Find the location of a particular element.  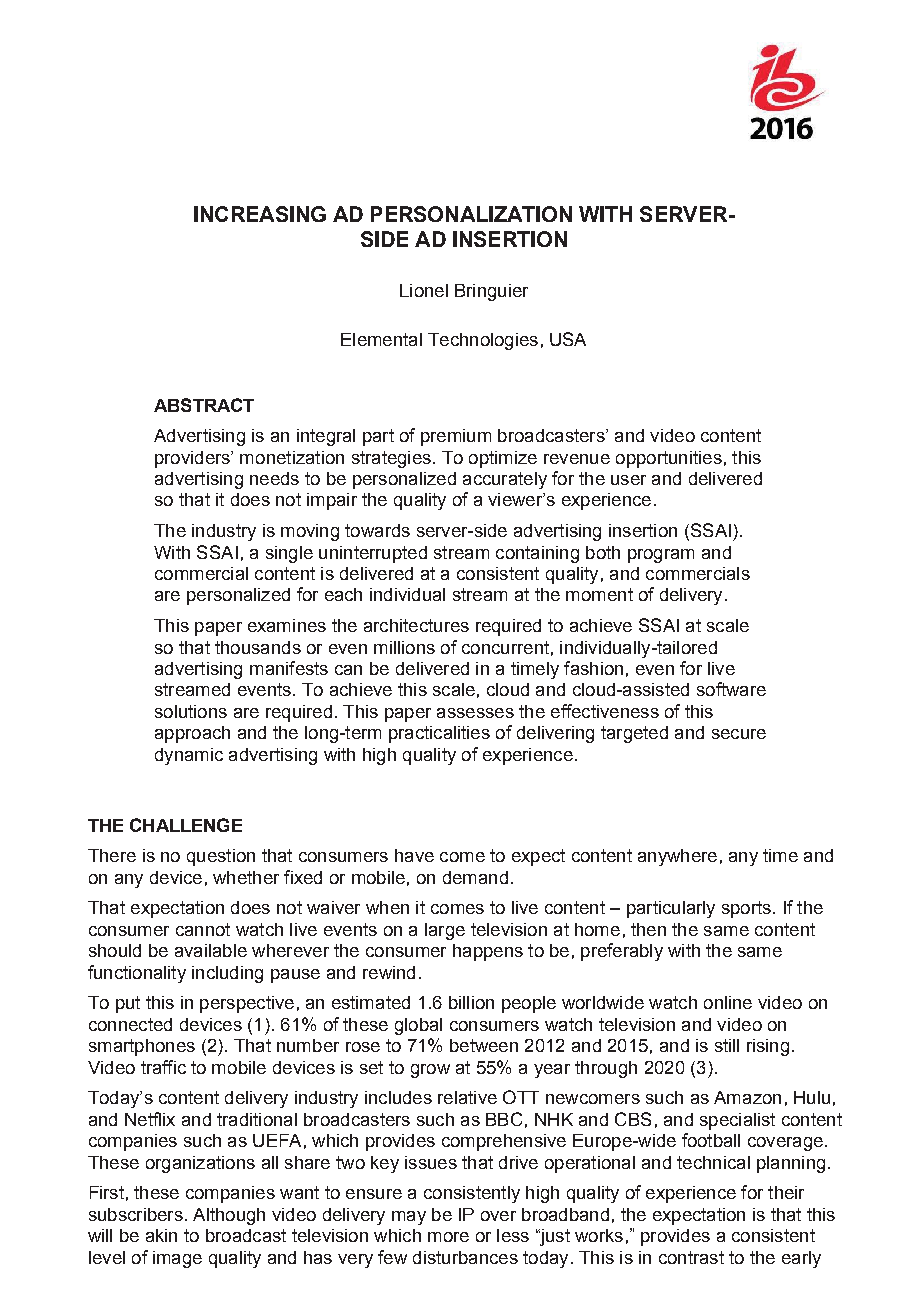

approach is located at coordinates (192, 734).
